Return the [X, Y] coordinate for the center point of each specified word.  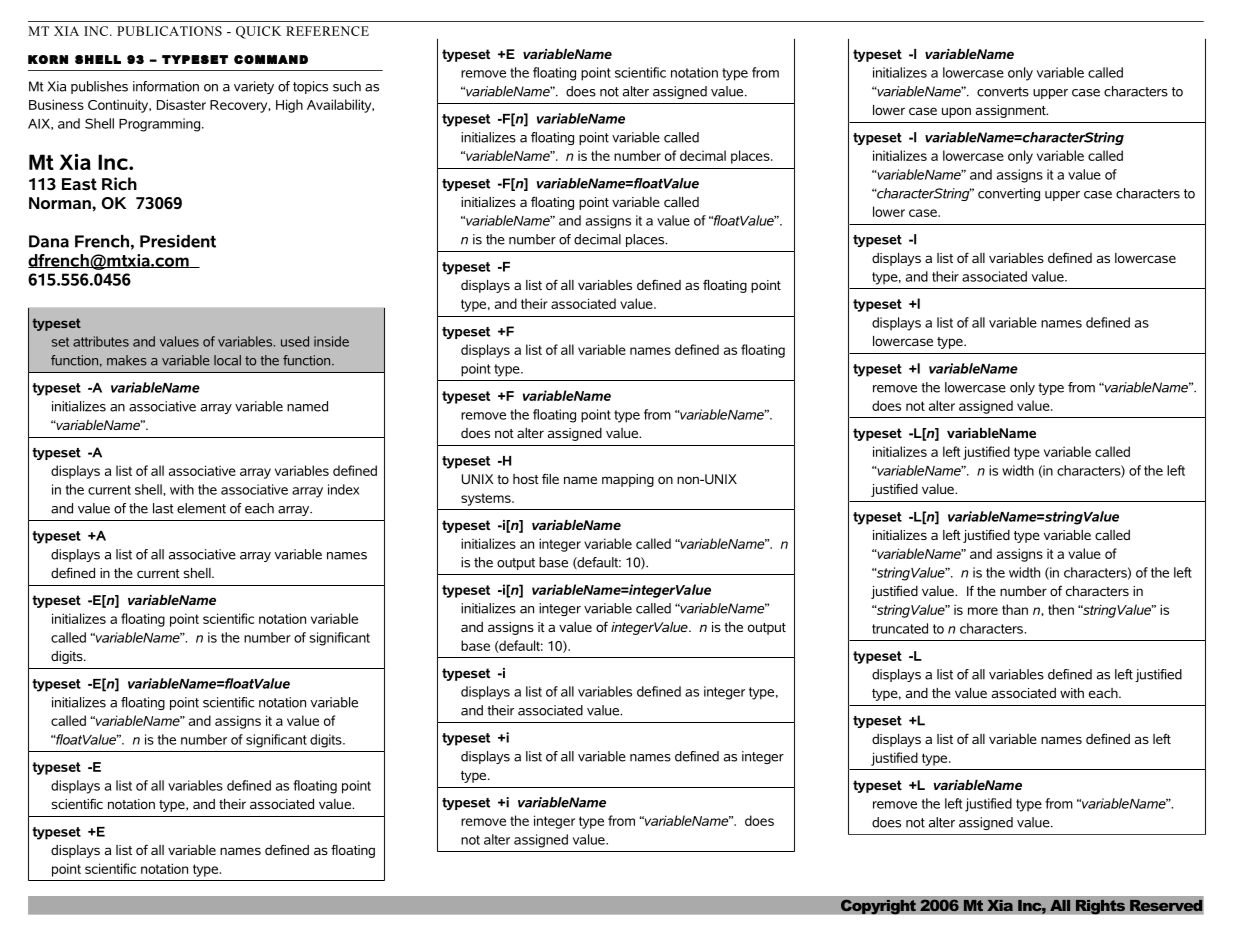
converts [1003, 92]
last [163, 508]
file [550, 478]
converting [1009, 194]
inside [331, 341]
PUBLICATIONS [169, 31]
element [201, 508]
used [295, 341]
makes [127, 360]
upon [956, 112]
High [289, 106]
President [178, 241]
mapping [628, 480]
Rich [119, 183]
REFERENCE [327, 31]
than [1015, 609]
